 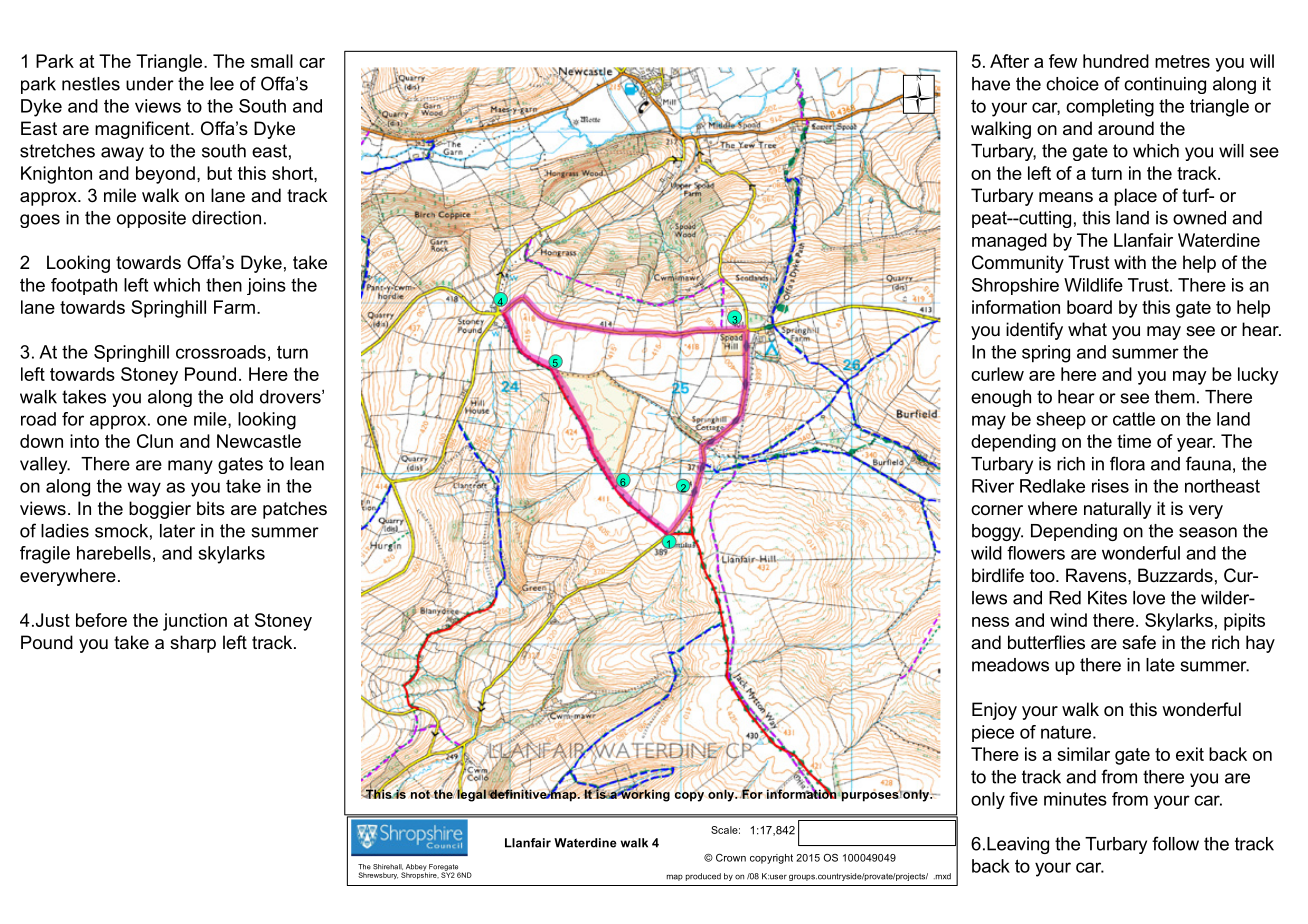 What do you see at coordinates (994, 711) in the image?
I see `Enjoy` at bounding box center [994, 711].
